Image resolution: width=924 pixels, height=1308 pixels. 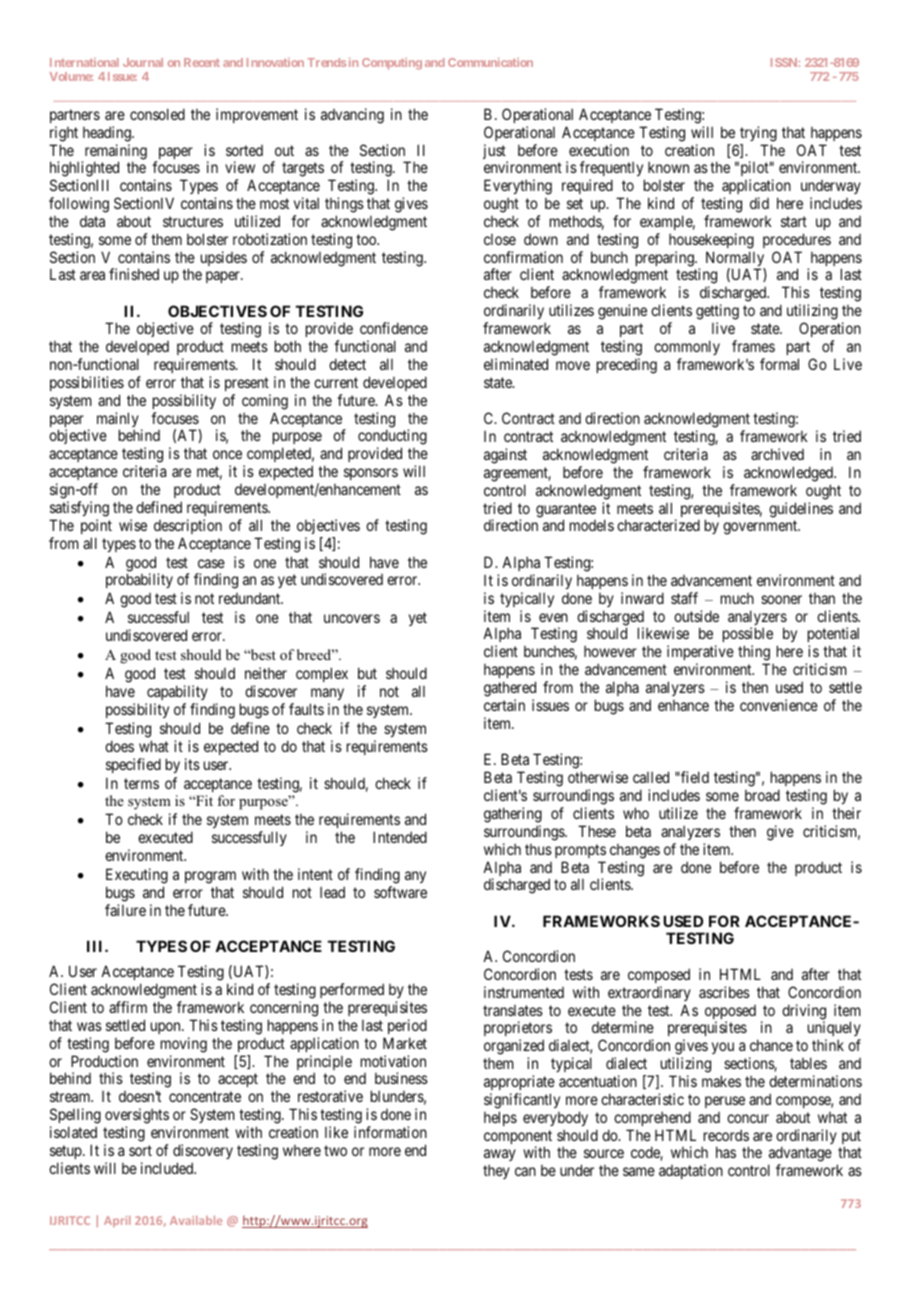 I want to click on they, so click(x=496, y=1172).
